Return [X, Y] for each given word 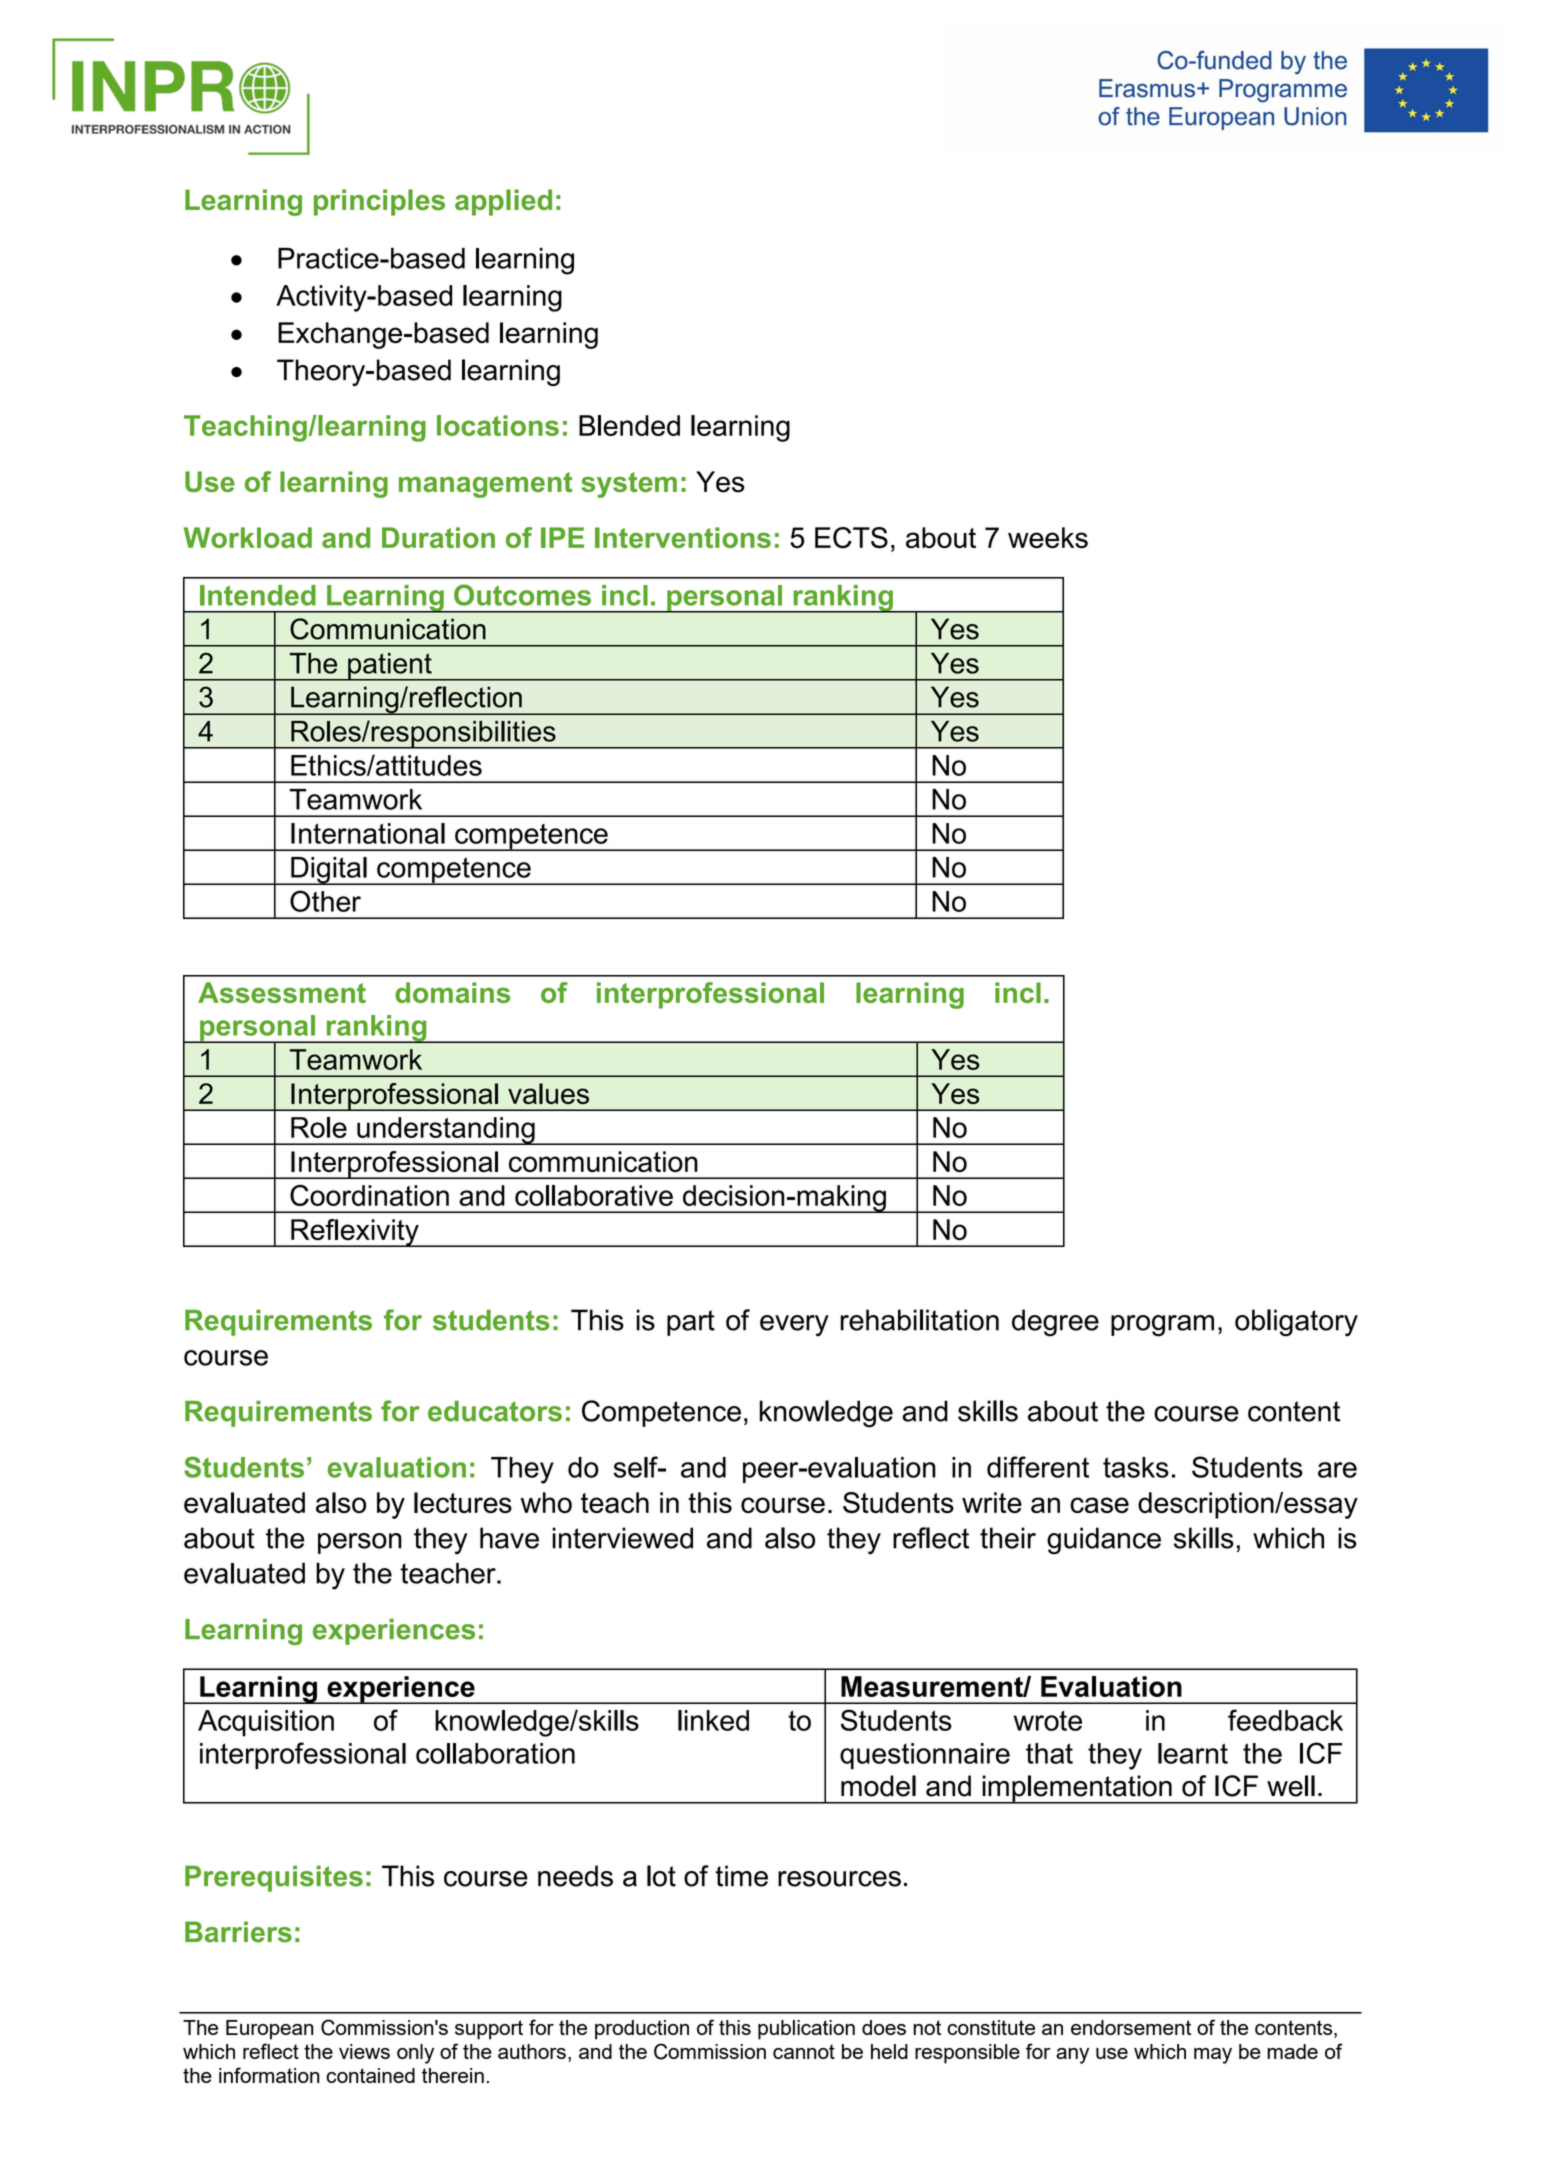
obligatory [1296, 1323]
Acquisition [266, 1723]
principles [379, 202]
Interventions [683, 537]
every [794, 1326]
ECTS [851, 538]
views [364, 2051]
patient [390, 667]
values [548, 1093]
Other [325, 901]
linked [713, 1720]
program [1162, 1326]
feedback [1285, 1720]
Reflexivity [355, 1233]
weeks [1048, 537]
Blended [629, 425]
